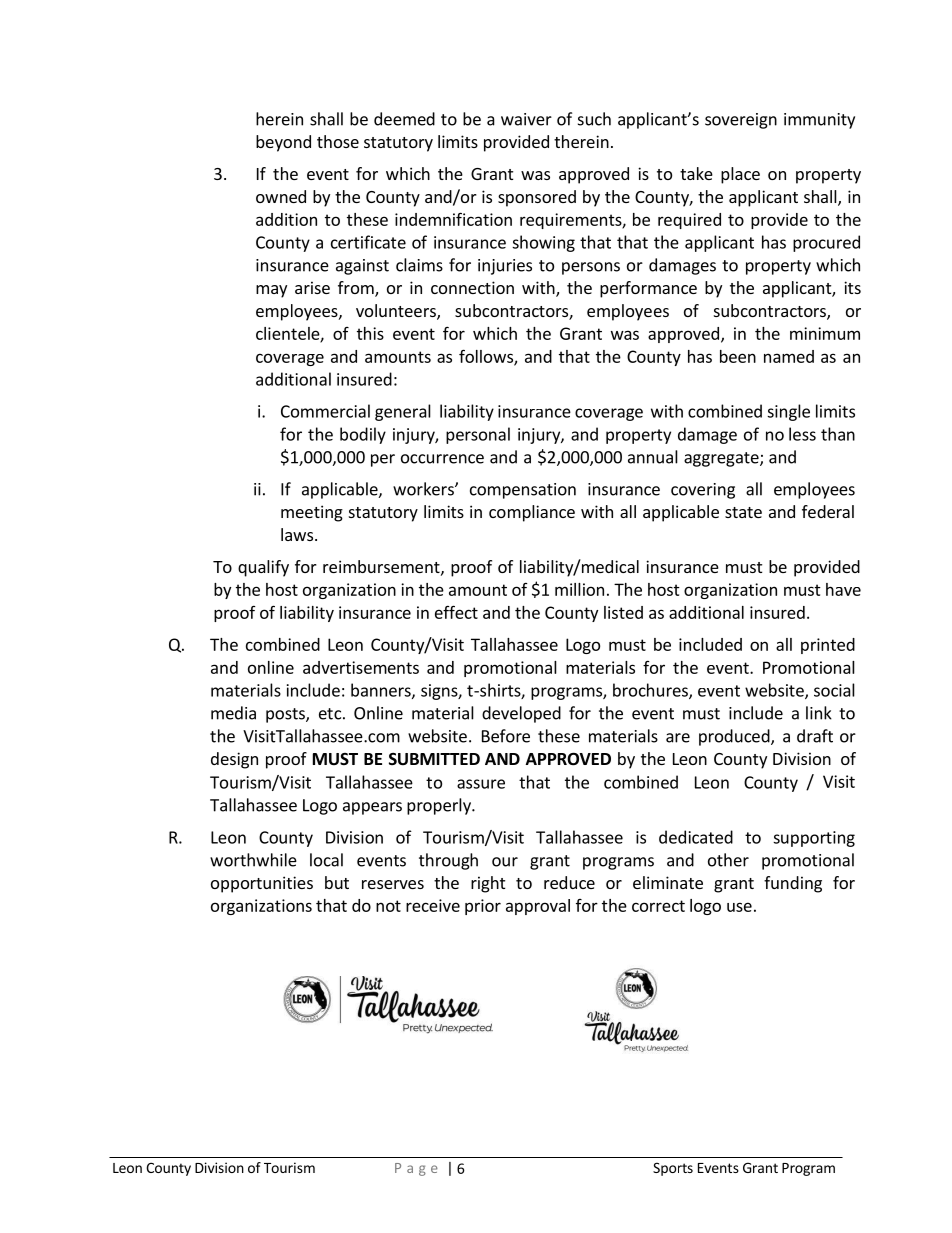  I want to click on single, so click(788, 412).
